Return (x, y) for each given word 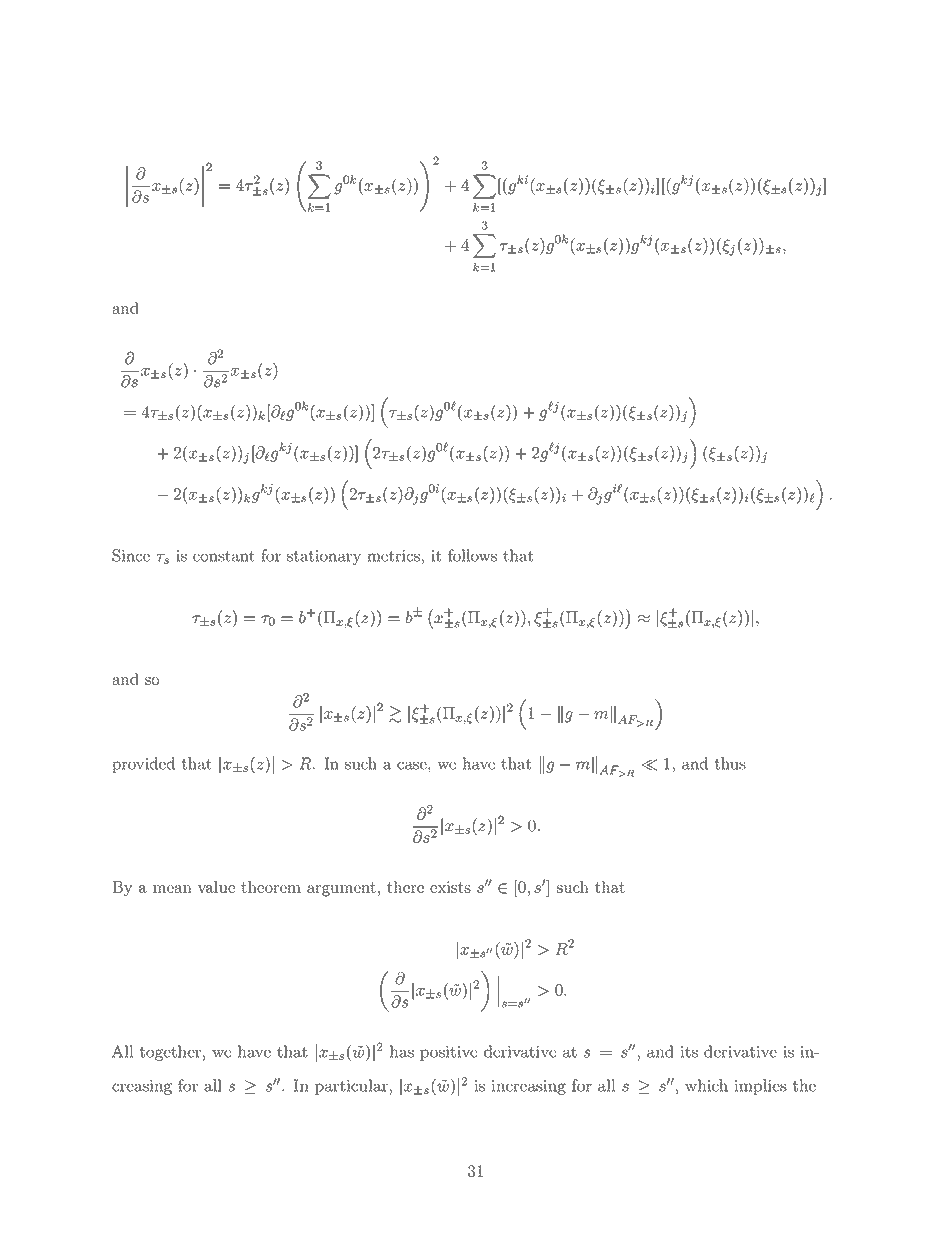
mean (172, 889)
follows (472, 555)
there (405, 887)
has (402, 1051)
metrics (393, 556)
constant (224, 556)
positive (449, 1053)
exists (450, 887)
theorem (271, 887)
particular (351, 1087)
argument (341, 889)
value (216, 887)
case (413, 765)
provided (143, 765)
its (689, 1052)
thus (730, 763)
